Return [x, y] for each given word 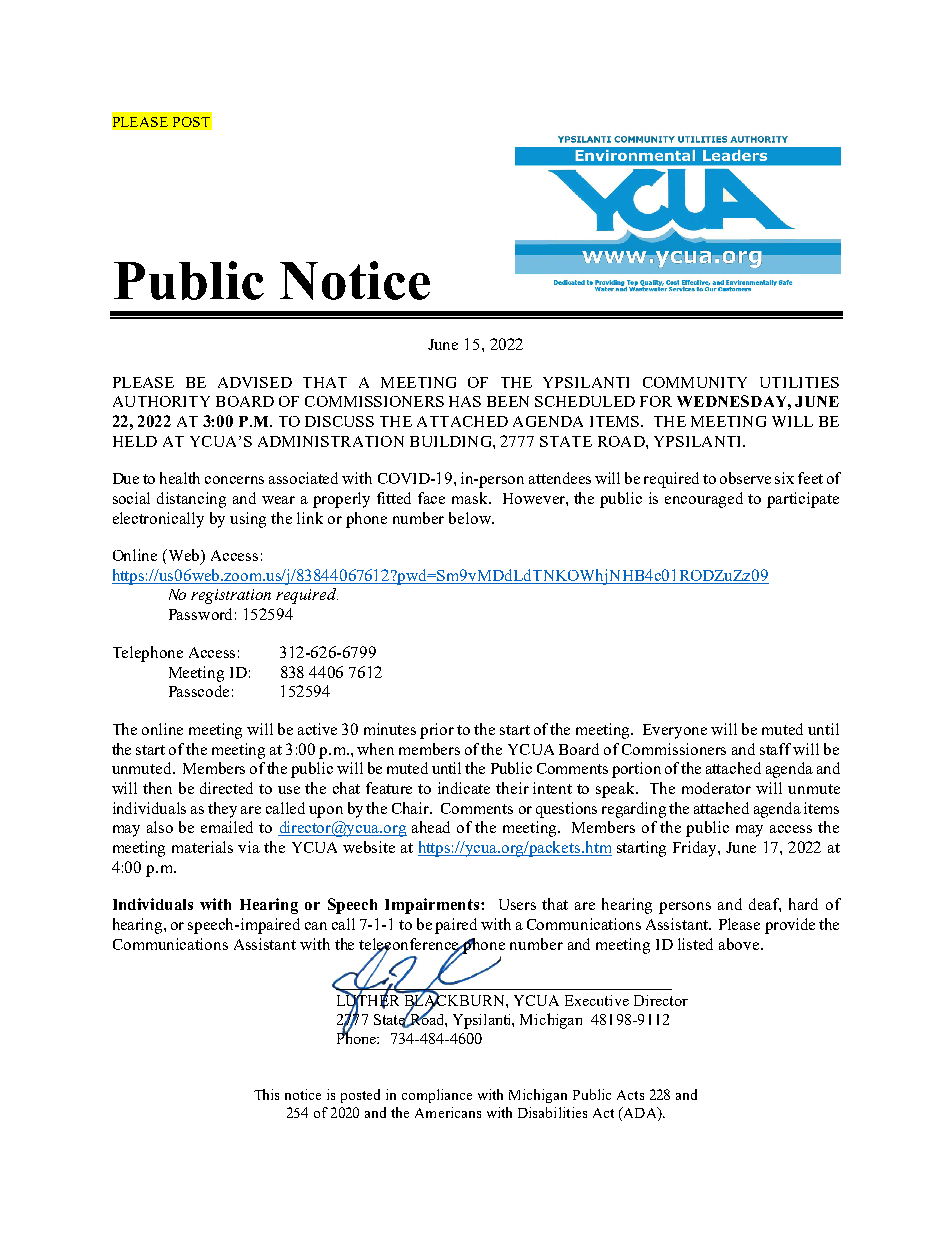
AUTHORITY [161, 401]
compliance [437, 1096]
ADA [640, 1112]
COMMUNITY [695, 382]
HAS [465, 401]
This [266, 1094]
